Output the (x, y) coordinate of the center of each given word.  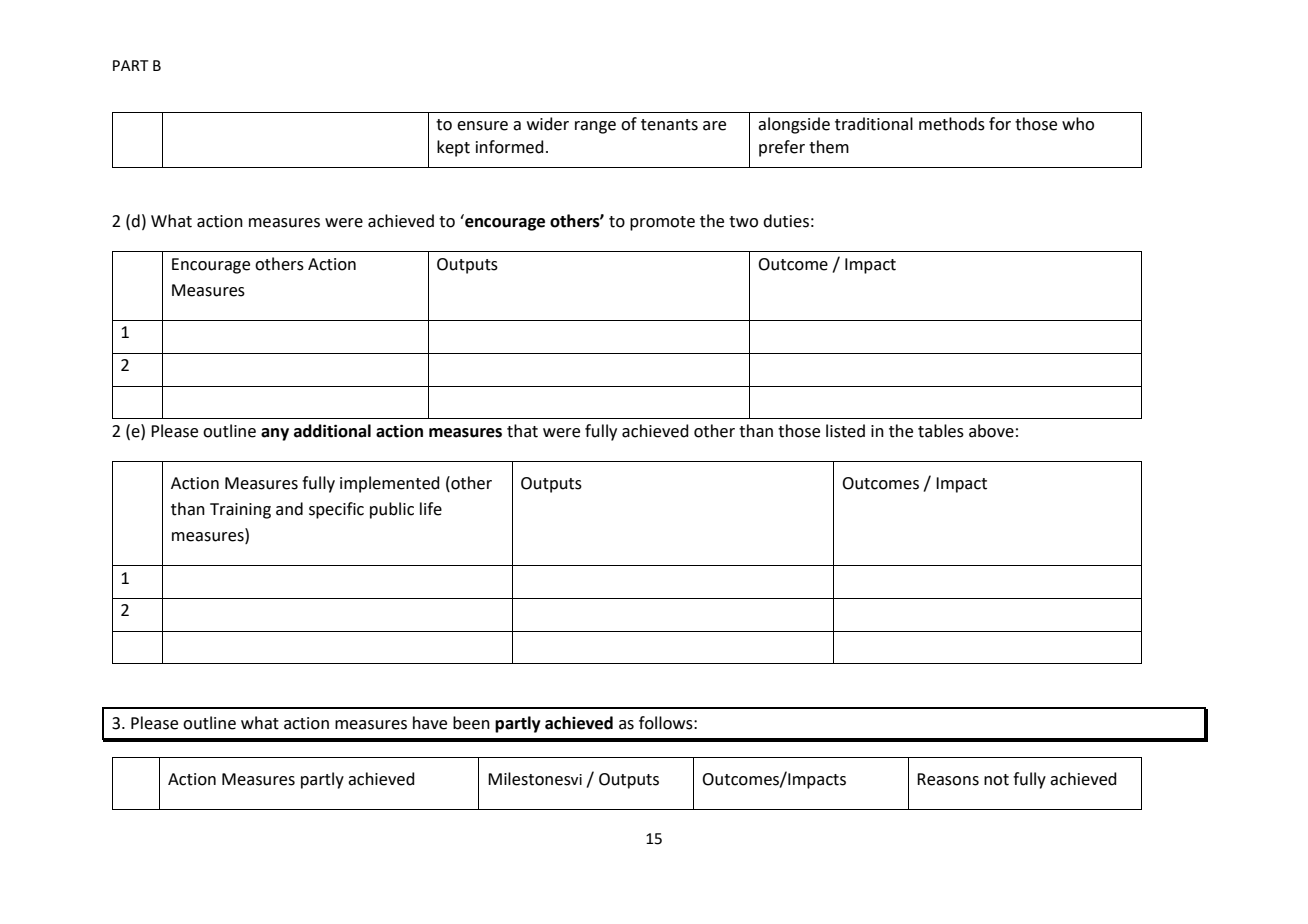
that (522, 431)
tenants (669, 125)
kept (453, 148)
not (996, 780)
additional (332, 431)
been (471, 723)
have (430, 723)
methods (952, 124)
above (991, 431)
